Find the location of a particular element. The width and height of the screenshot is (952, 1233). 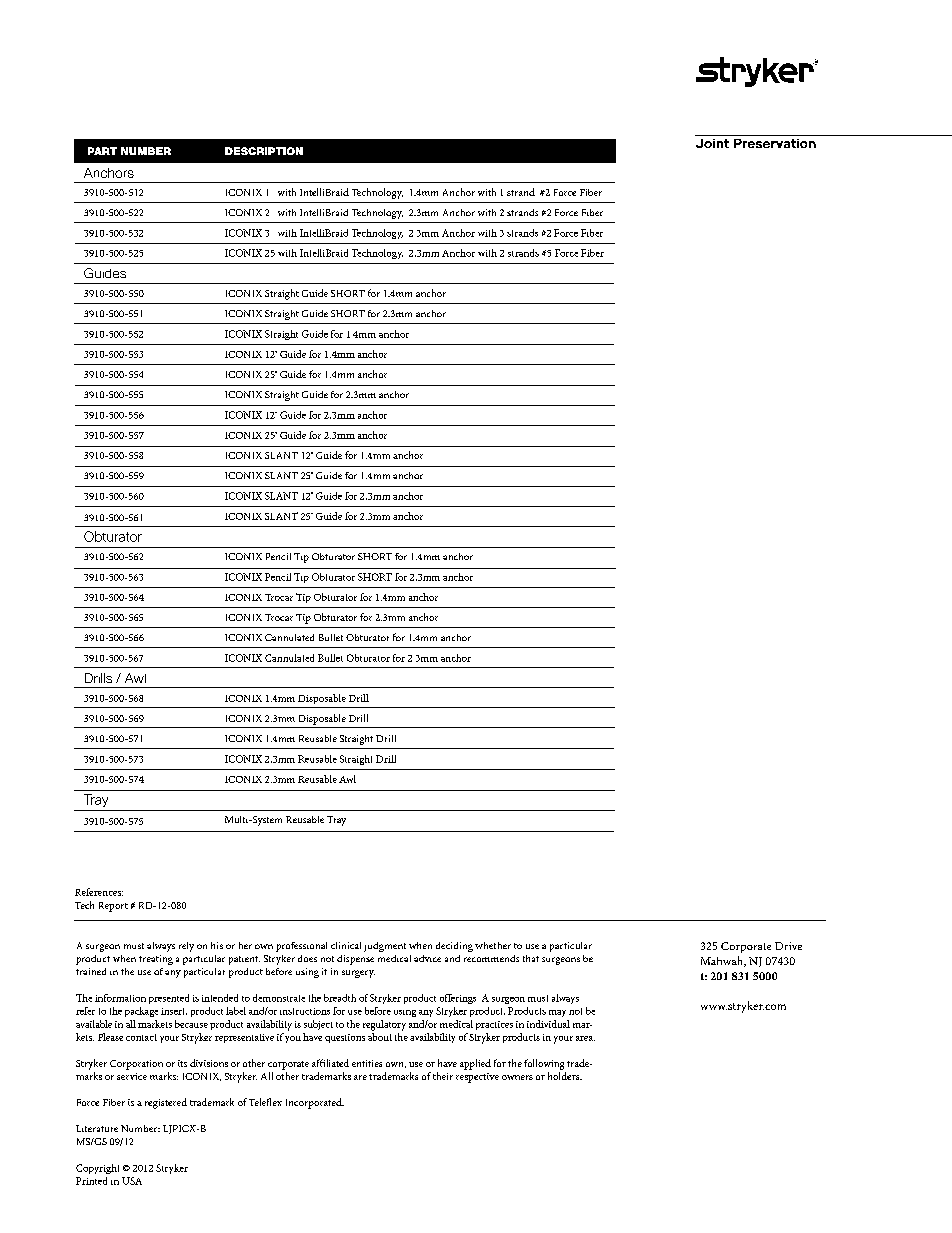

rely is located at coordinates (186, 947).
